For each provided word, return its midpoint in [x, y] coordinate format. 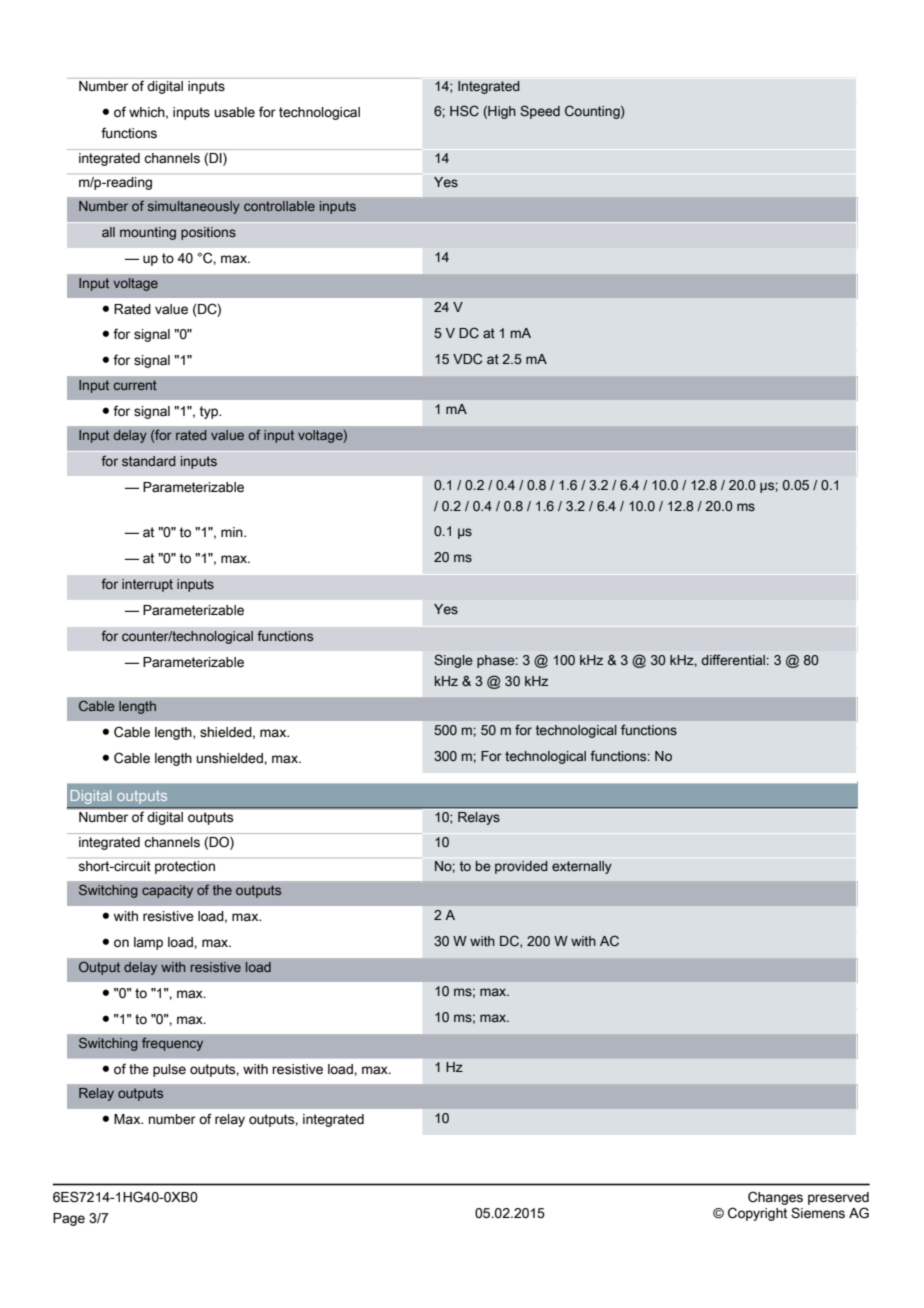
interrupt [147, 585]
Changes [775, 1199]
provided [521, 867]
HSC [464, 111]
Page [69, 1219]
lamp [148, 943]
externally [582, 867]
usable [234, 112]
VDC [467, 358]
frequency [172, 1044]
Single [453, 661]
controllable [279, 206]
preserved [838, 1200]
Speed [540, 112]
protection [185, 867]
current [135, 385]
